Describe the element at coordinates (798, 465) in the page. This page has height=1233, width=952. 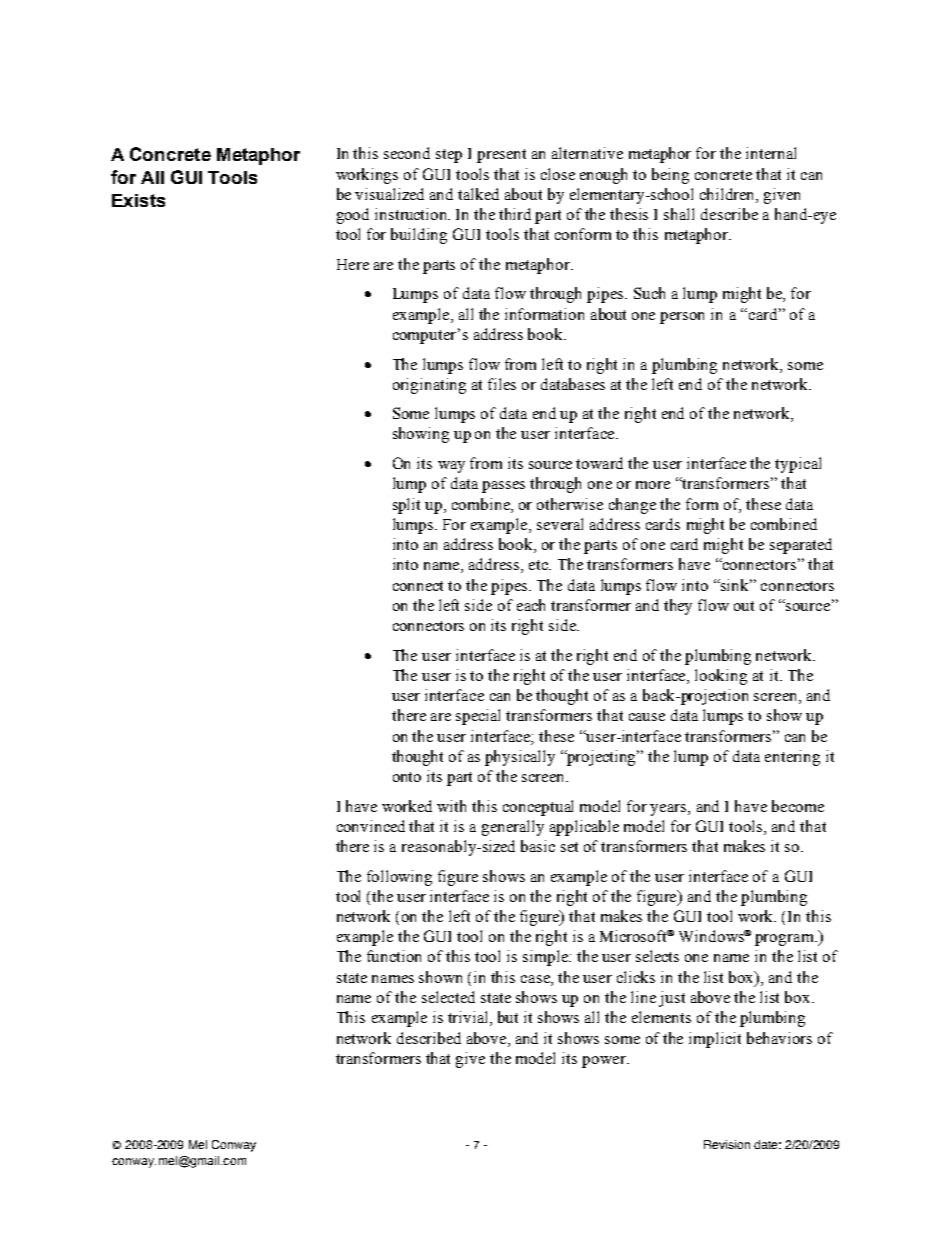
I see `typical` at that location.
